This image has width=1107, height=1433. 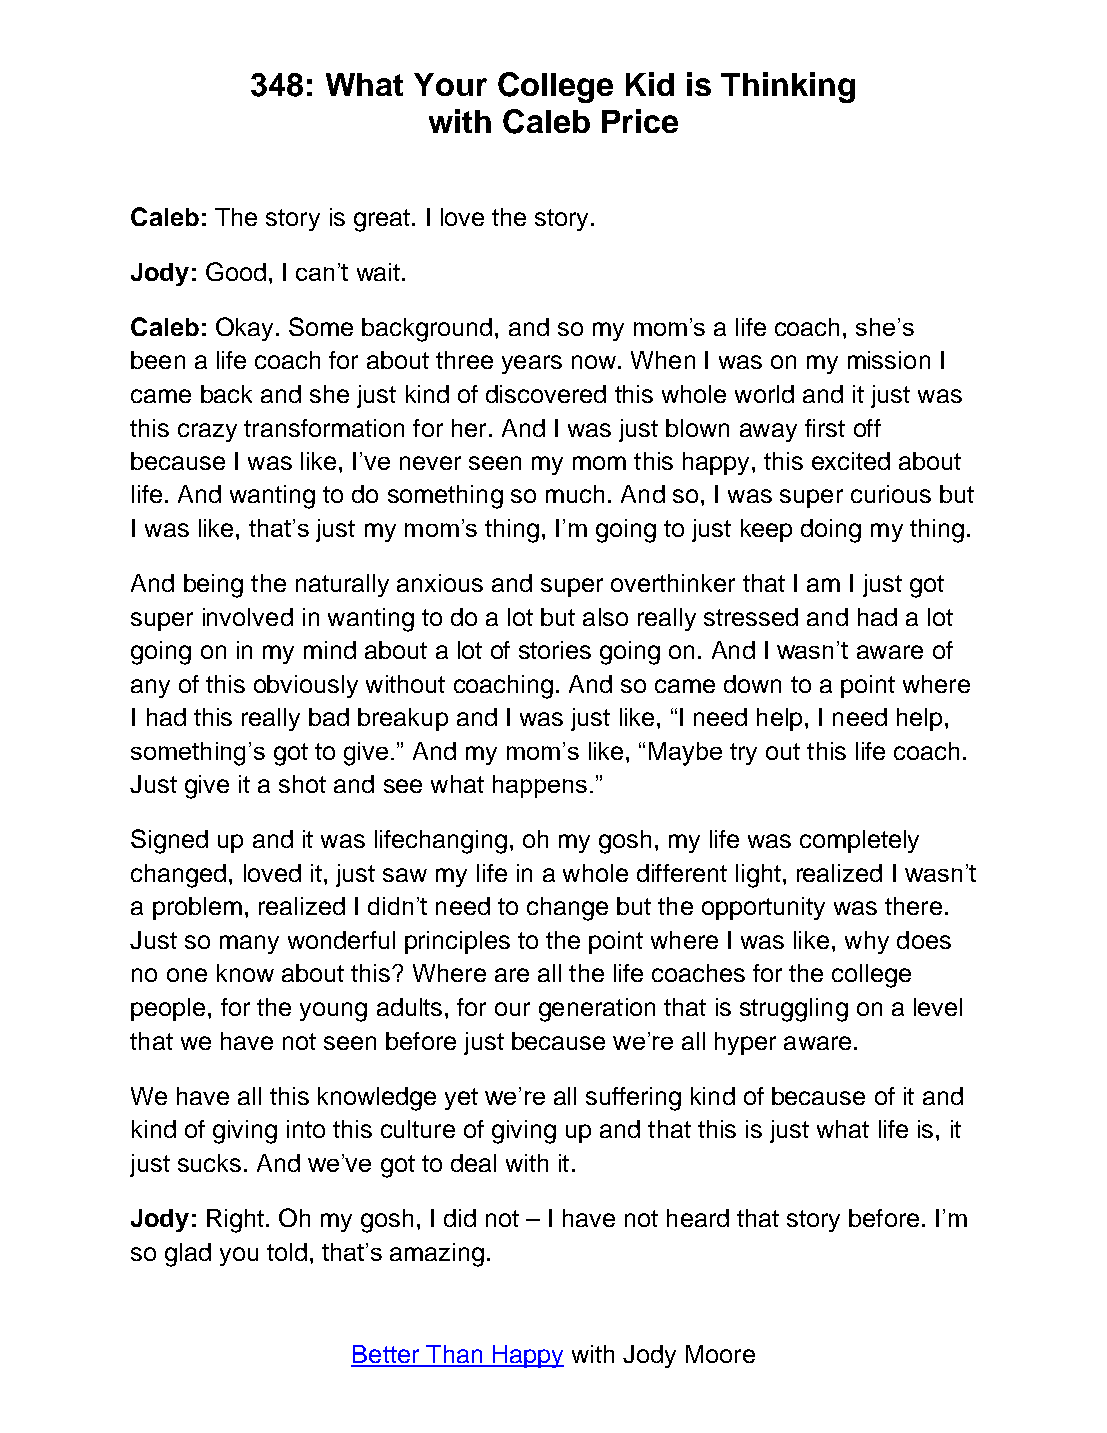 What do you see at coordinates (831, 531) in the image?
I see `doing` at bounding box center [831, 531].
